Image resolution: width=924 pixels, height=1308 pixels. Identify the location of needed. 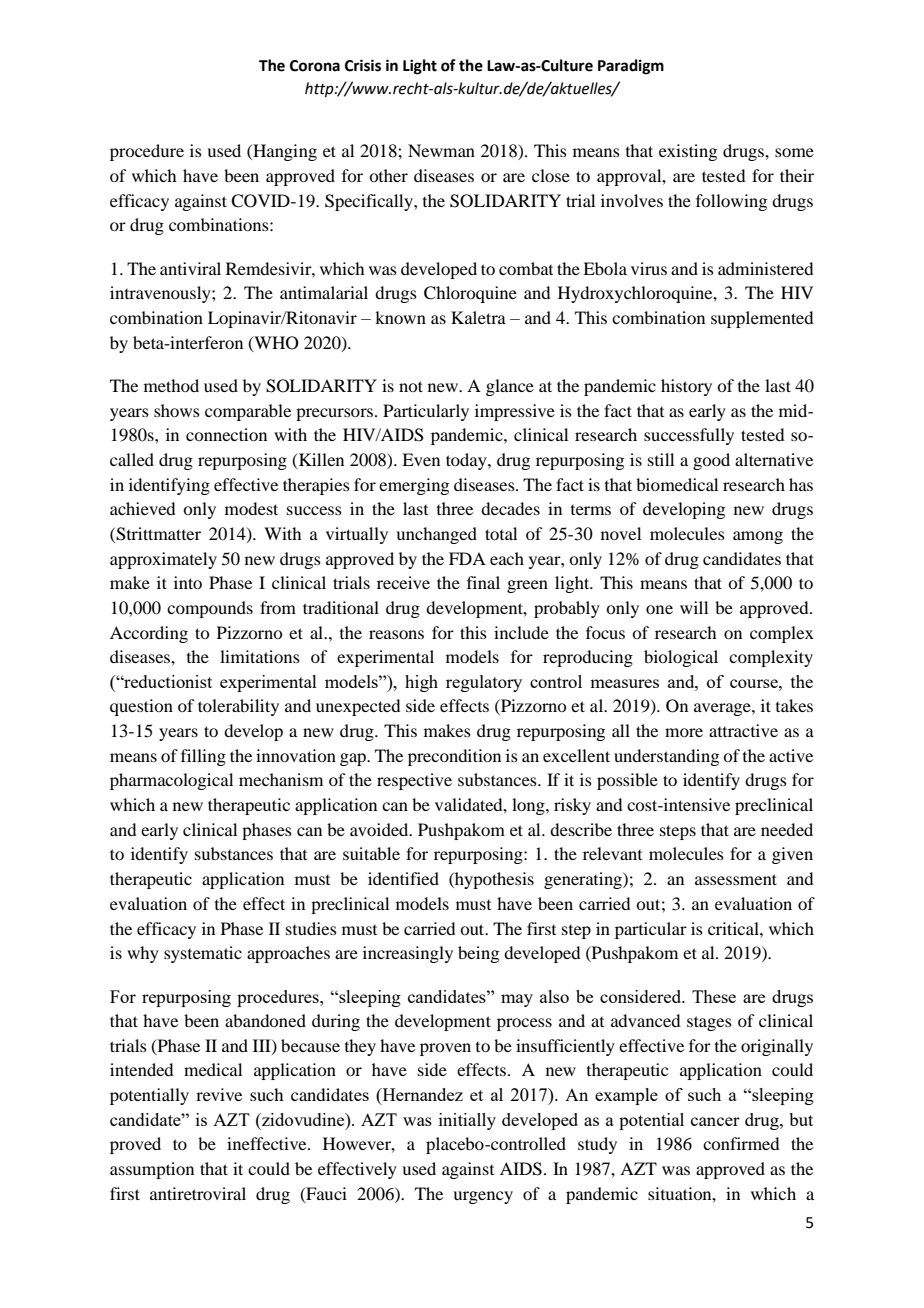
(787, 829).
